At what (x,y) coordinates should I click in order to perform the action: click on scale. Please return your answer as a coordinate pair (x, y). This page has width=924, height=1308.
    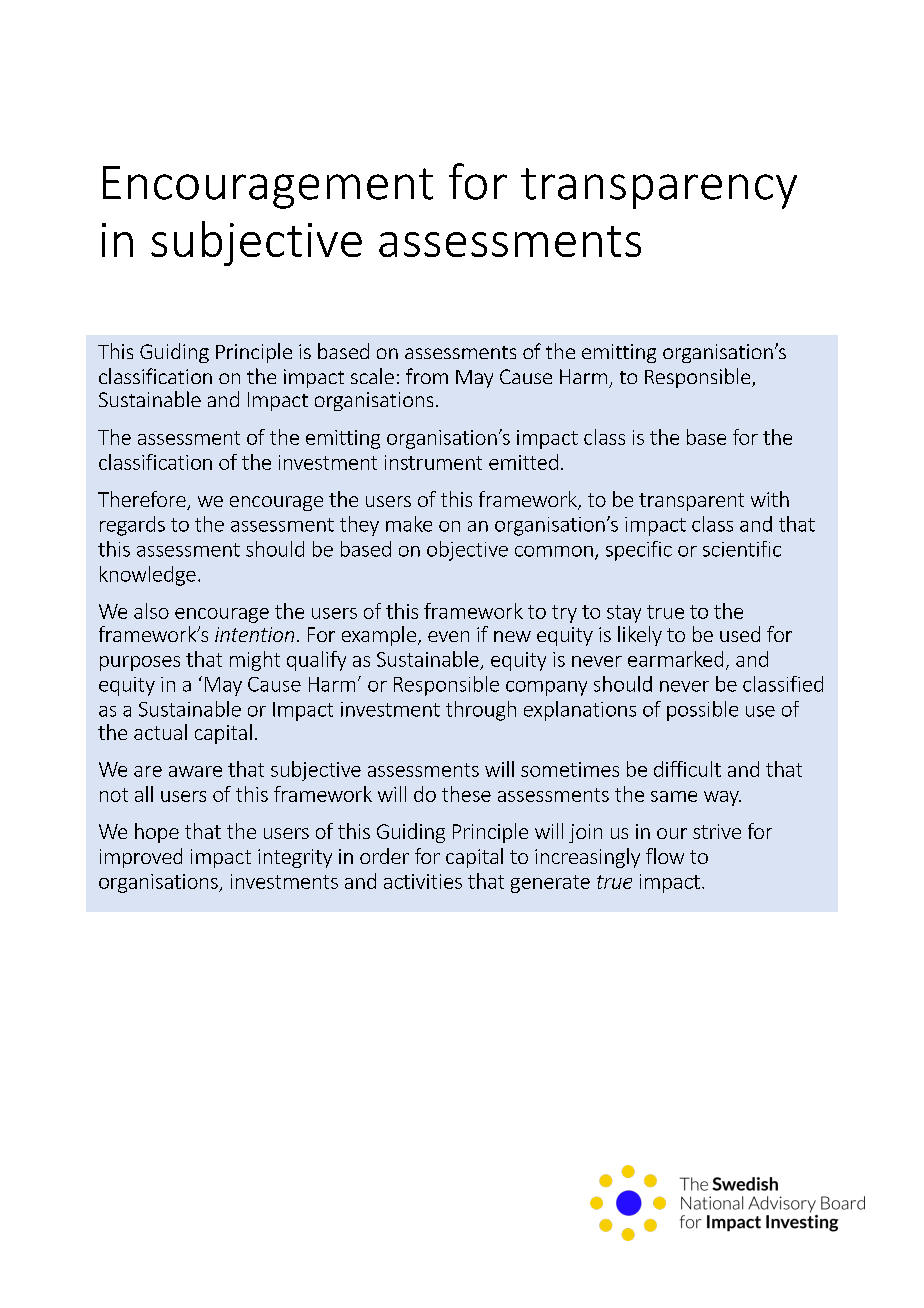
    Looking at the image, I should click on (372, 376).
